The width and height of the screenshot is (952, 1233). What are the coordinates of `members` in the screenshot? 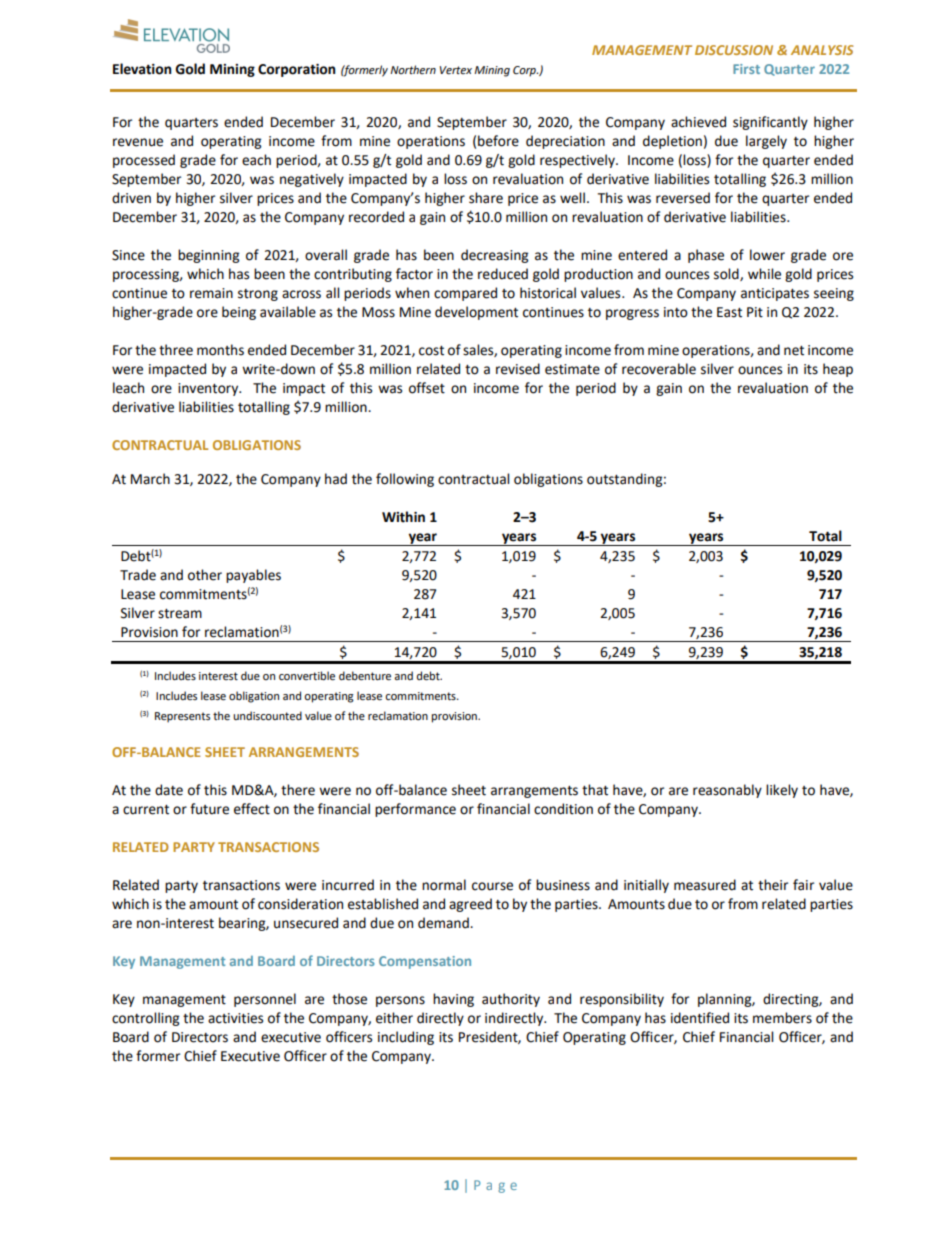 It's located at (782, 1018).
